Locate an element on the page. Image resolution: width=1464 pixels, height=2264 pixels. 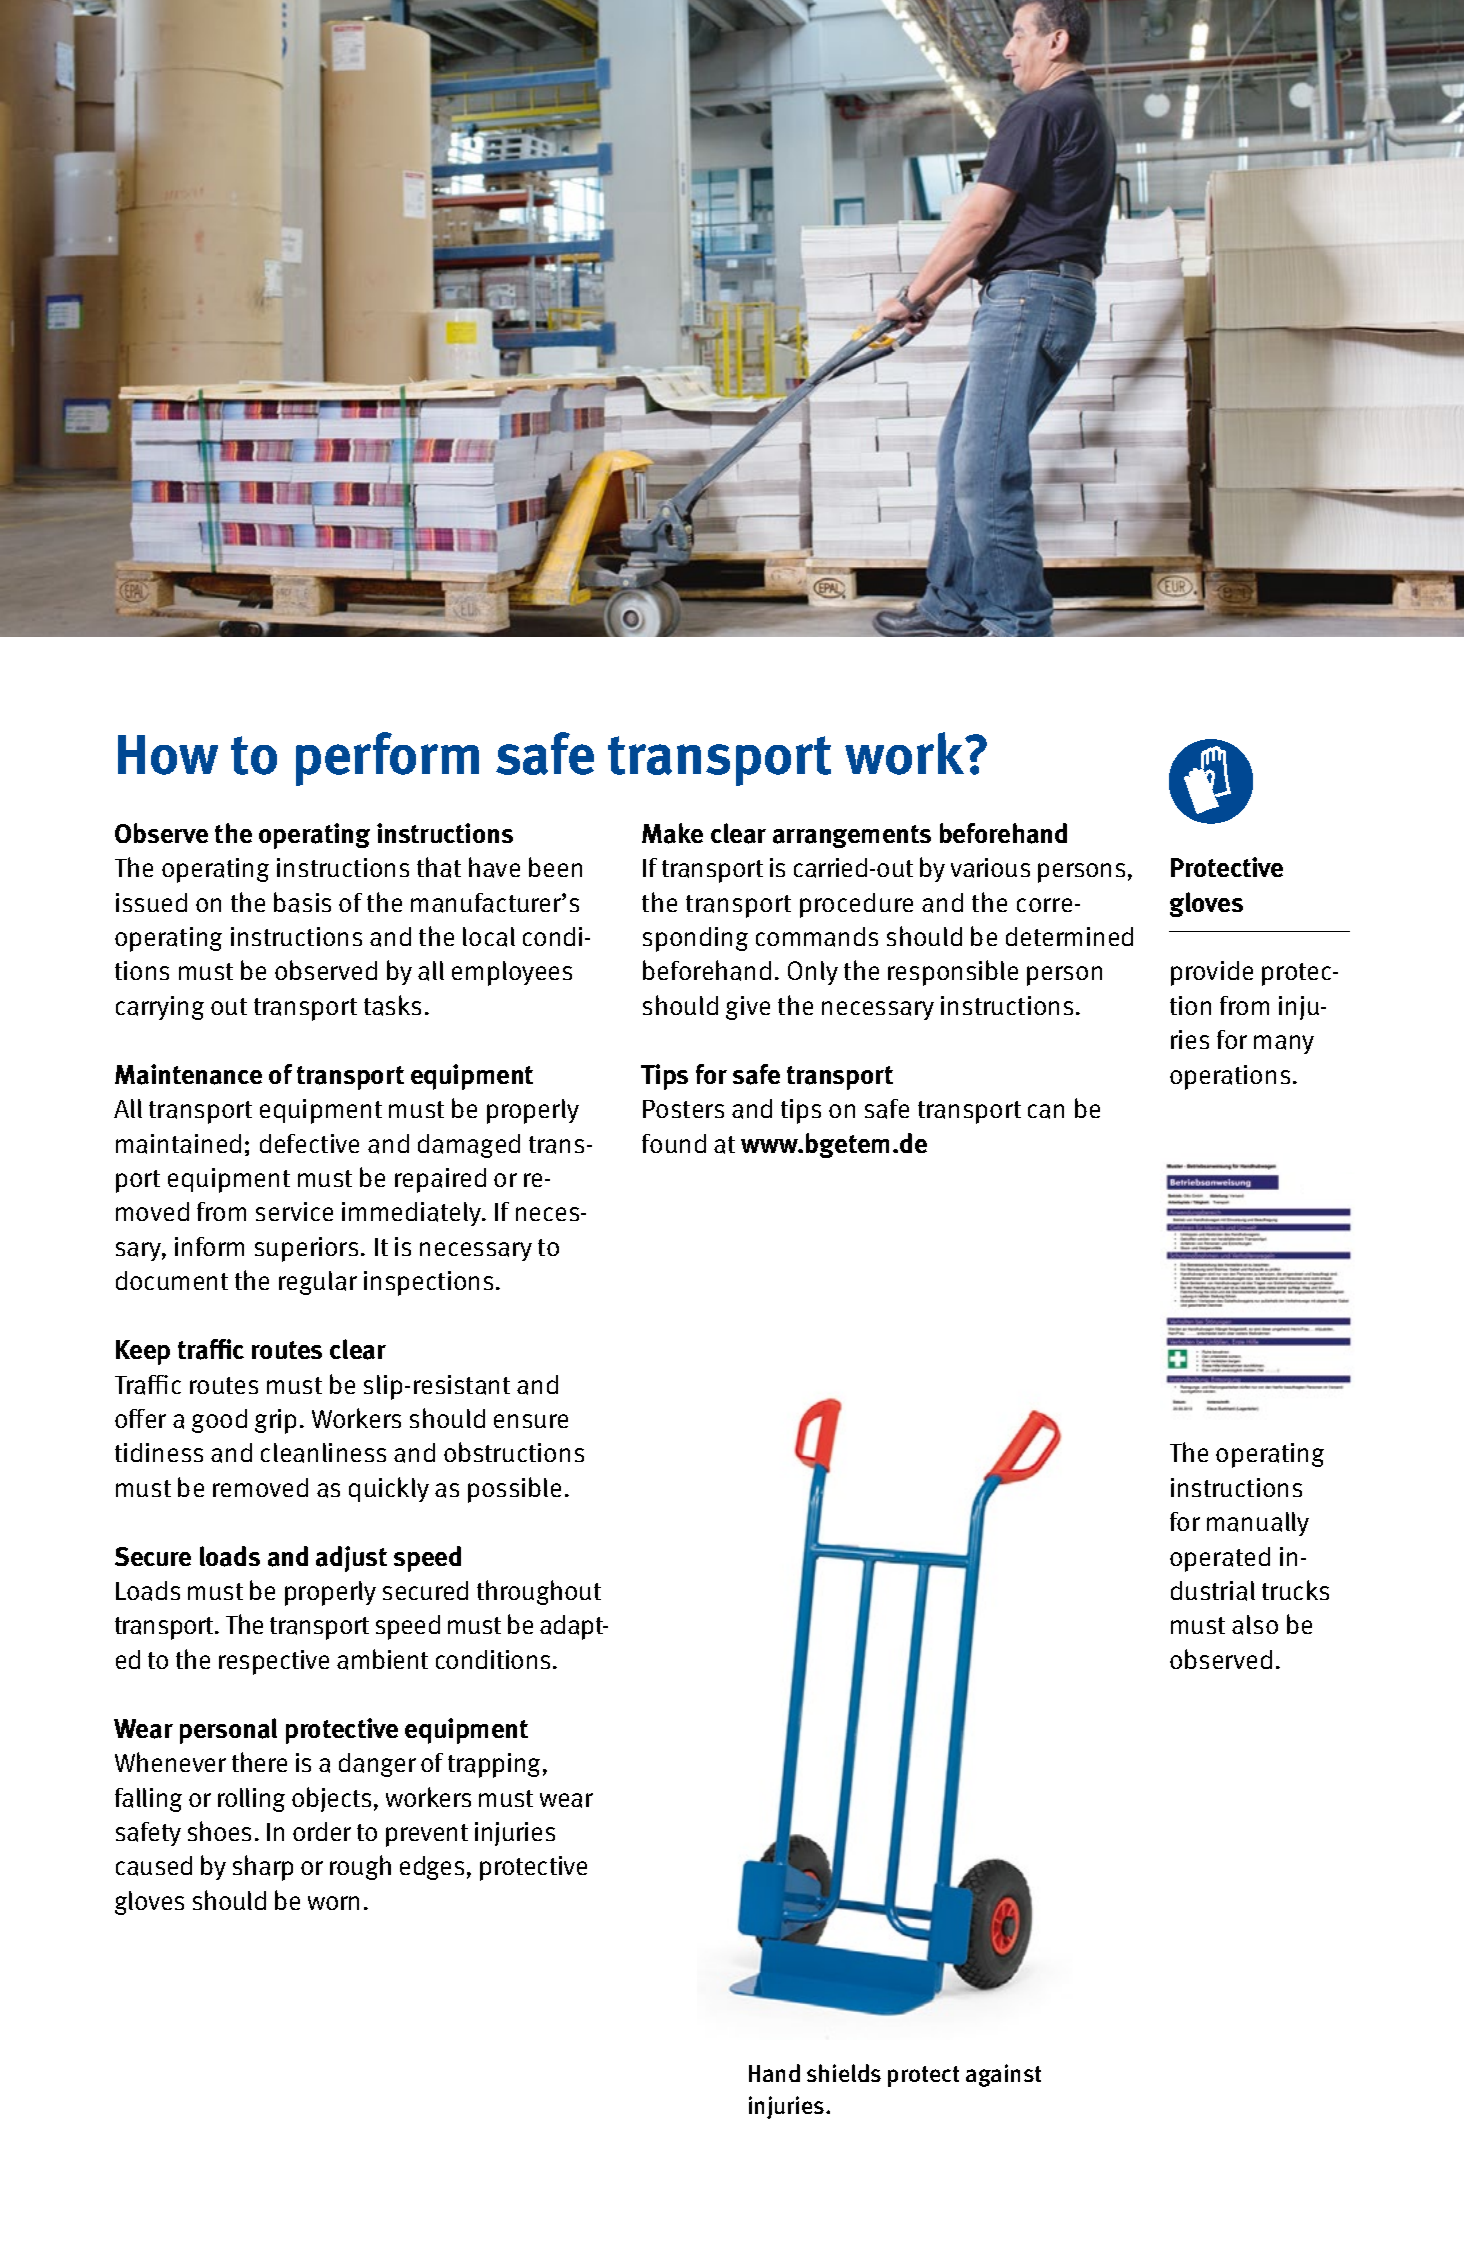
grip is located at coordinates (275, 1421).
